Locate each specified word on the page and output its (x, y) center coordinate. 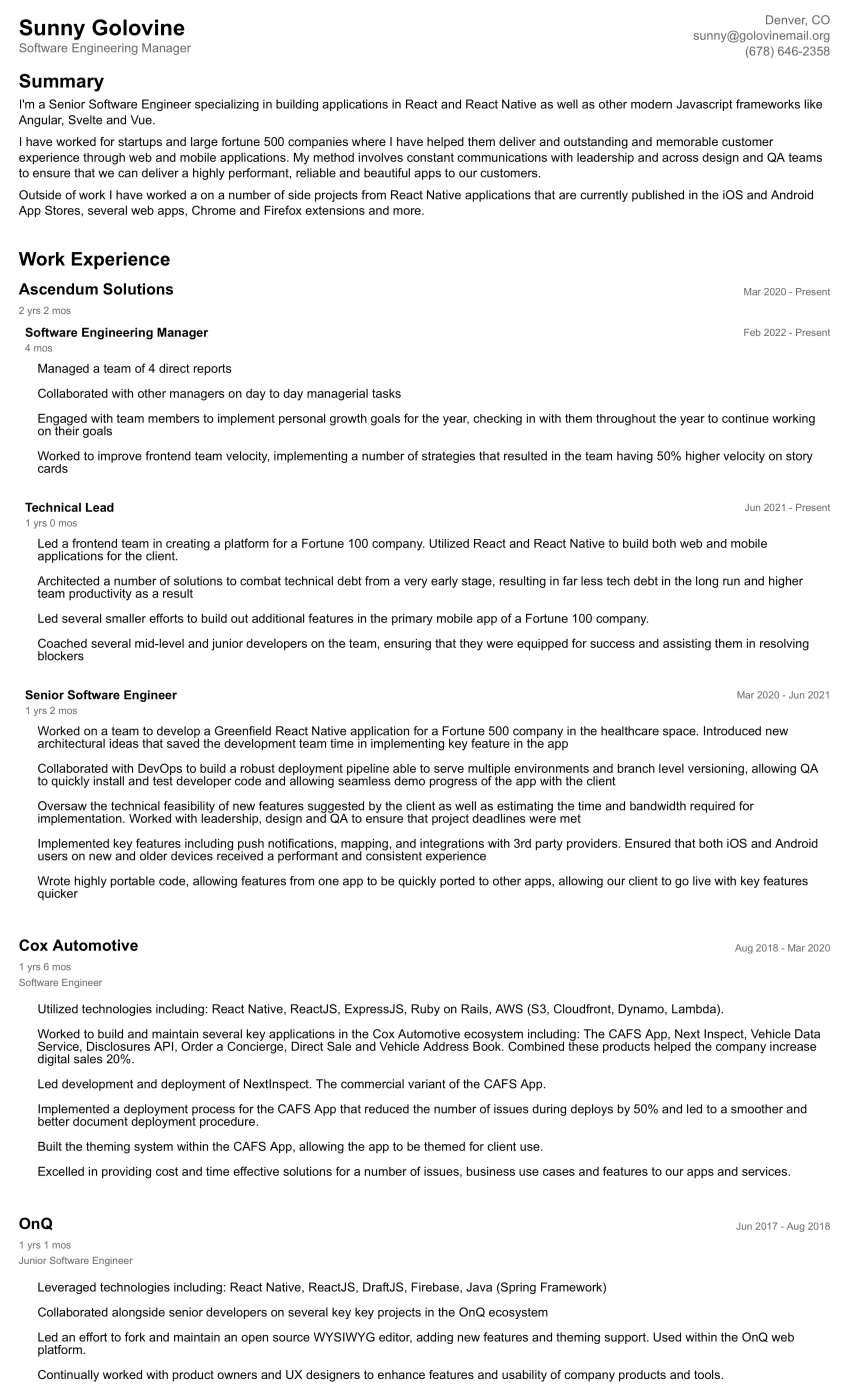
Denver (786, 20)
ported (457, 882)
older (153, 856)
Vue (142, 120)
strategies (448, 457)
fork (135, 1337)
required (712, 807)
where (369, 141)
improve (120, 457)
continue (745, 418)
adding (434, 1338)
